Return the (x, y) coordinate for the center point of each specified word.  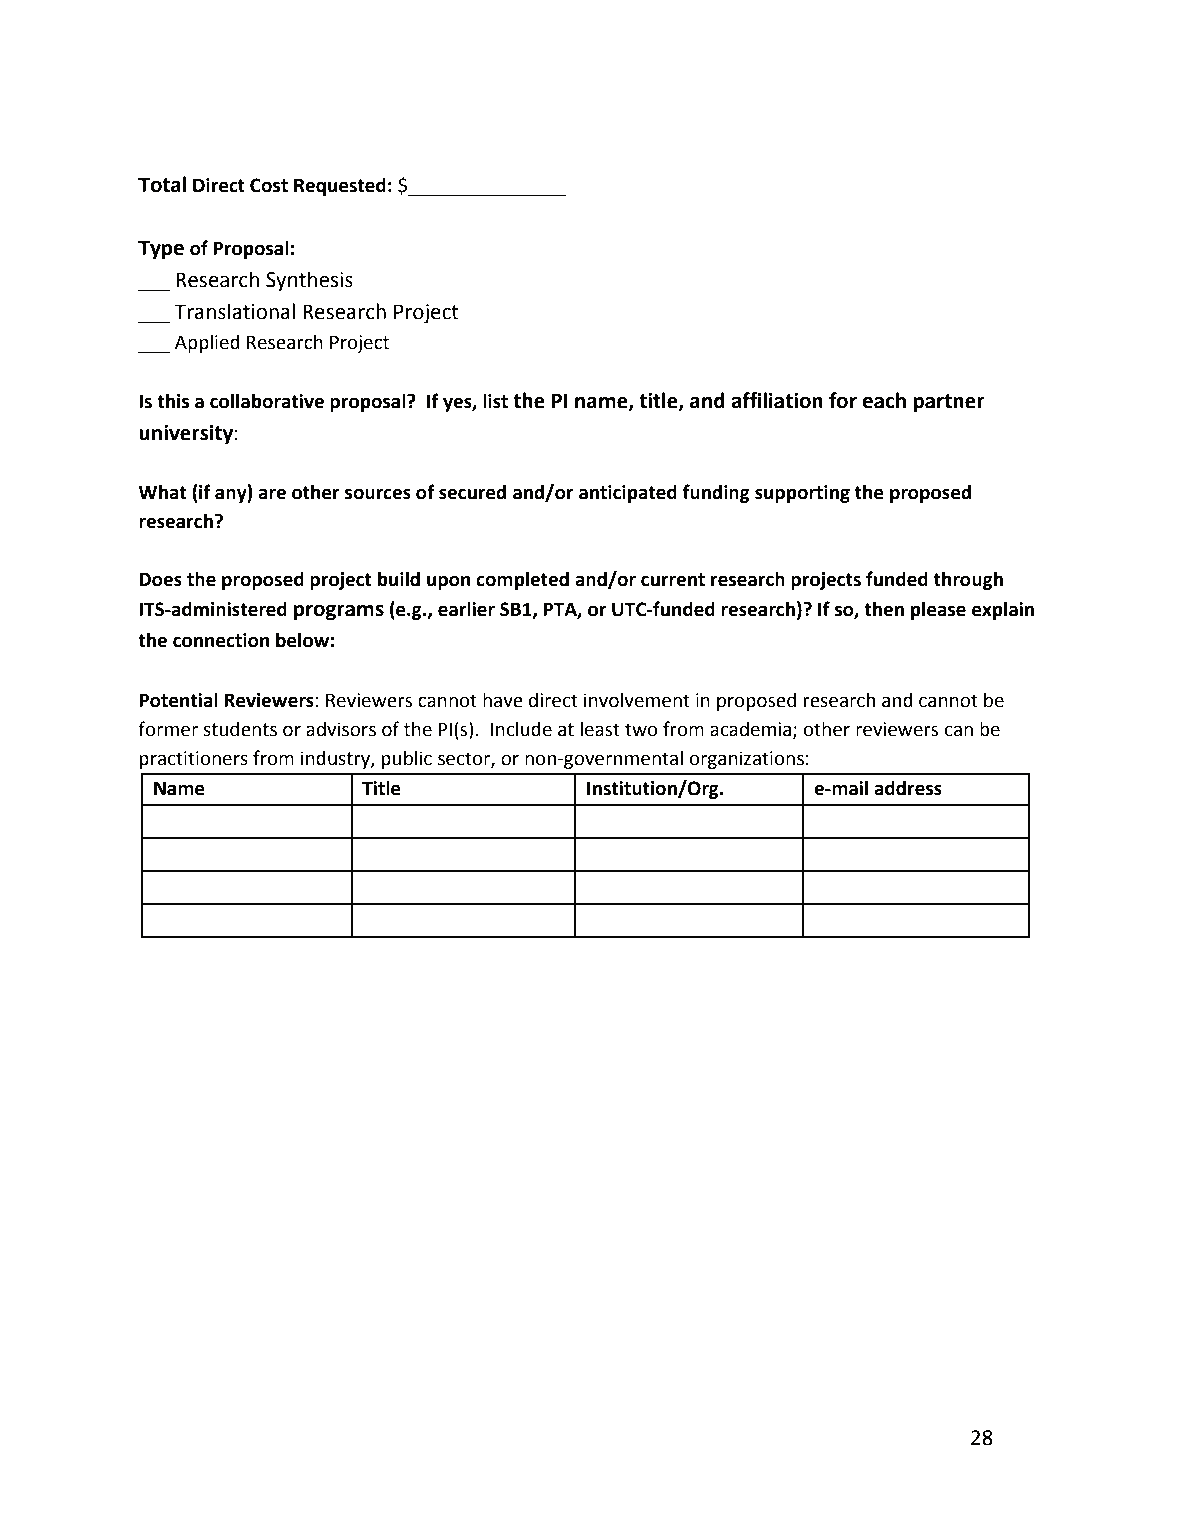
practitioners (193, 760)
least (600, 729)
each (884, 400)
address (908, 788)
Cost (269, 185)
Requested (340, 186)
